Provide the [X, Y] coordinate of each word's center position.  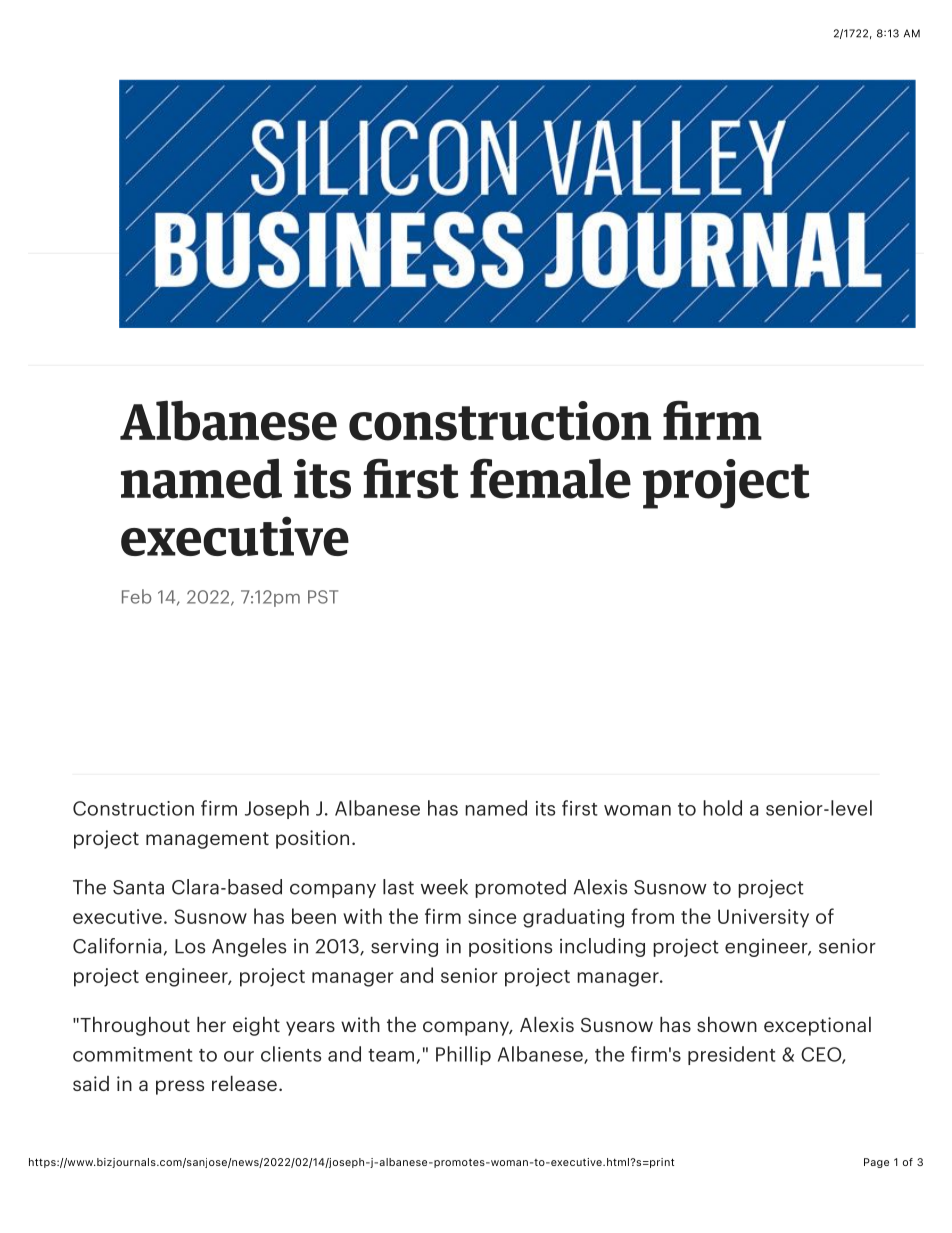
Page [876, 1163]
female [550, 478]
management [207, 840]
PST [323, 597]
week [444, 887]
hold [722, 808]
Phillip [463, 1055]
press [180, 1087]
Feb [136, 596]
